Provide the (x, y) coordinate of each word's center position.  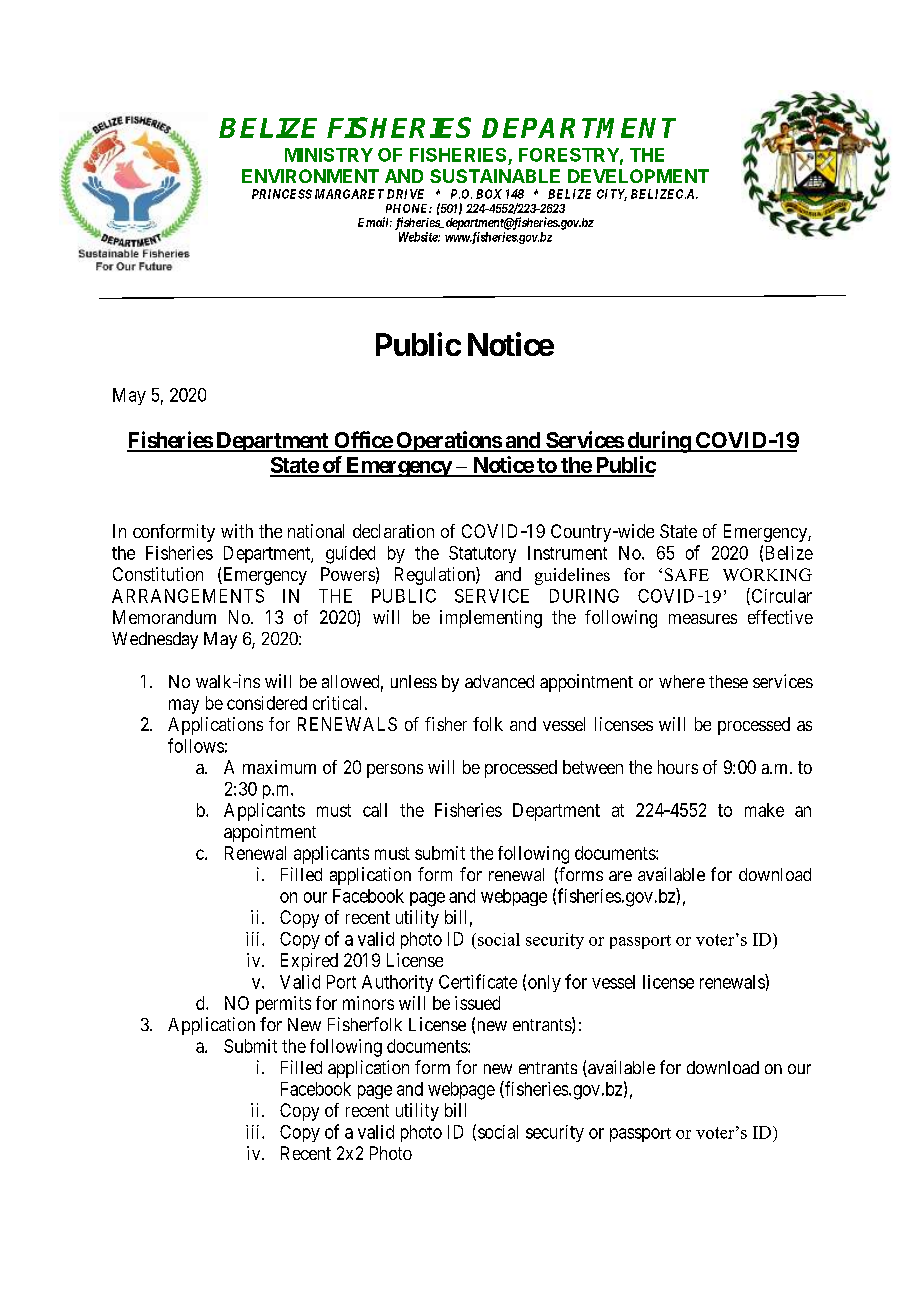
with (237, 531)
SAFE (687, 574)
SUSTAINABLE (495, 176)
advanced (499, 681)
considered (267, 703)
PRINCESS (282, 194)
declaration (393, 531)
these (728, 681)
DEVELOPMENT (638, 176)
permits (283, 1005)
